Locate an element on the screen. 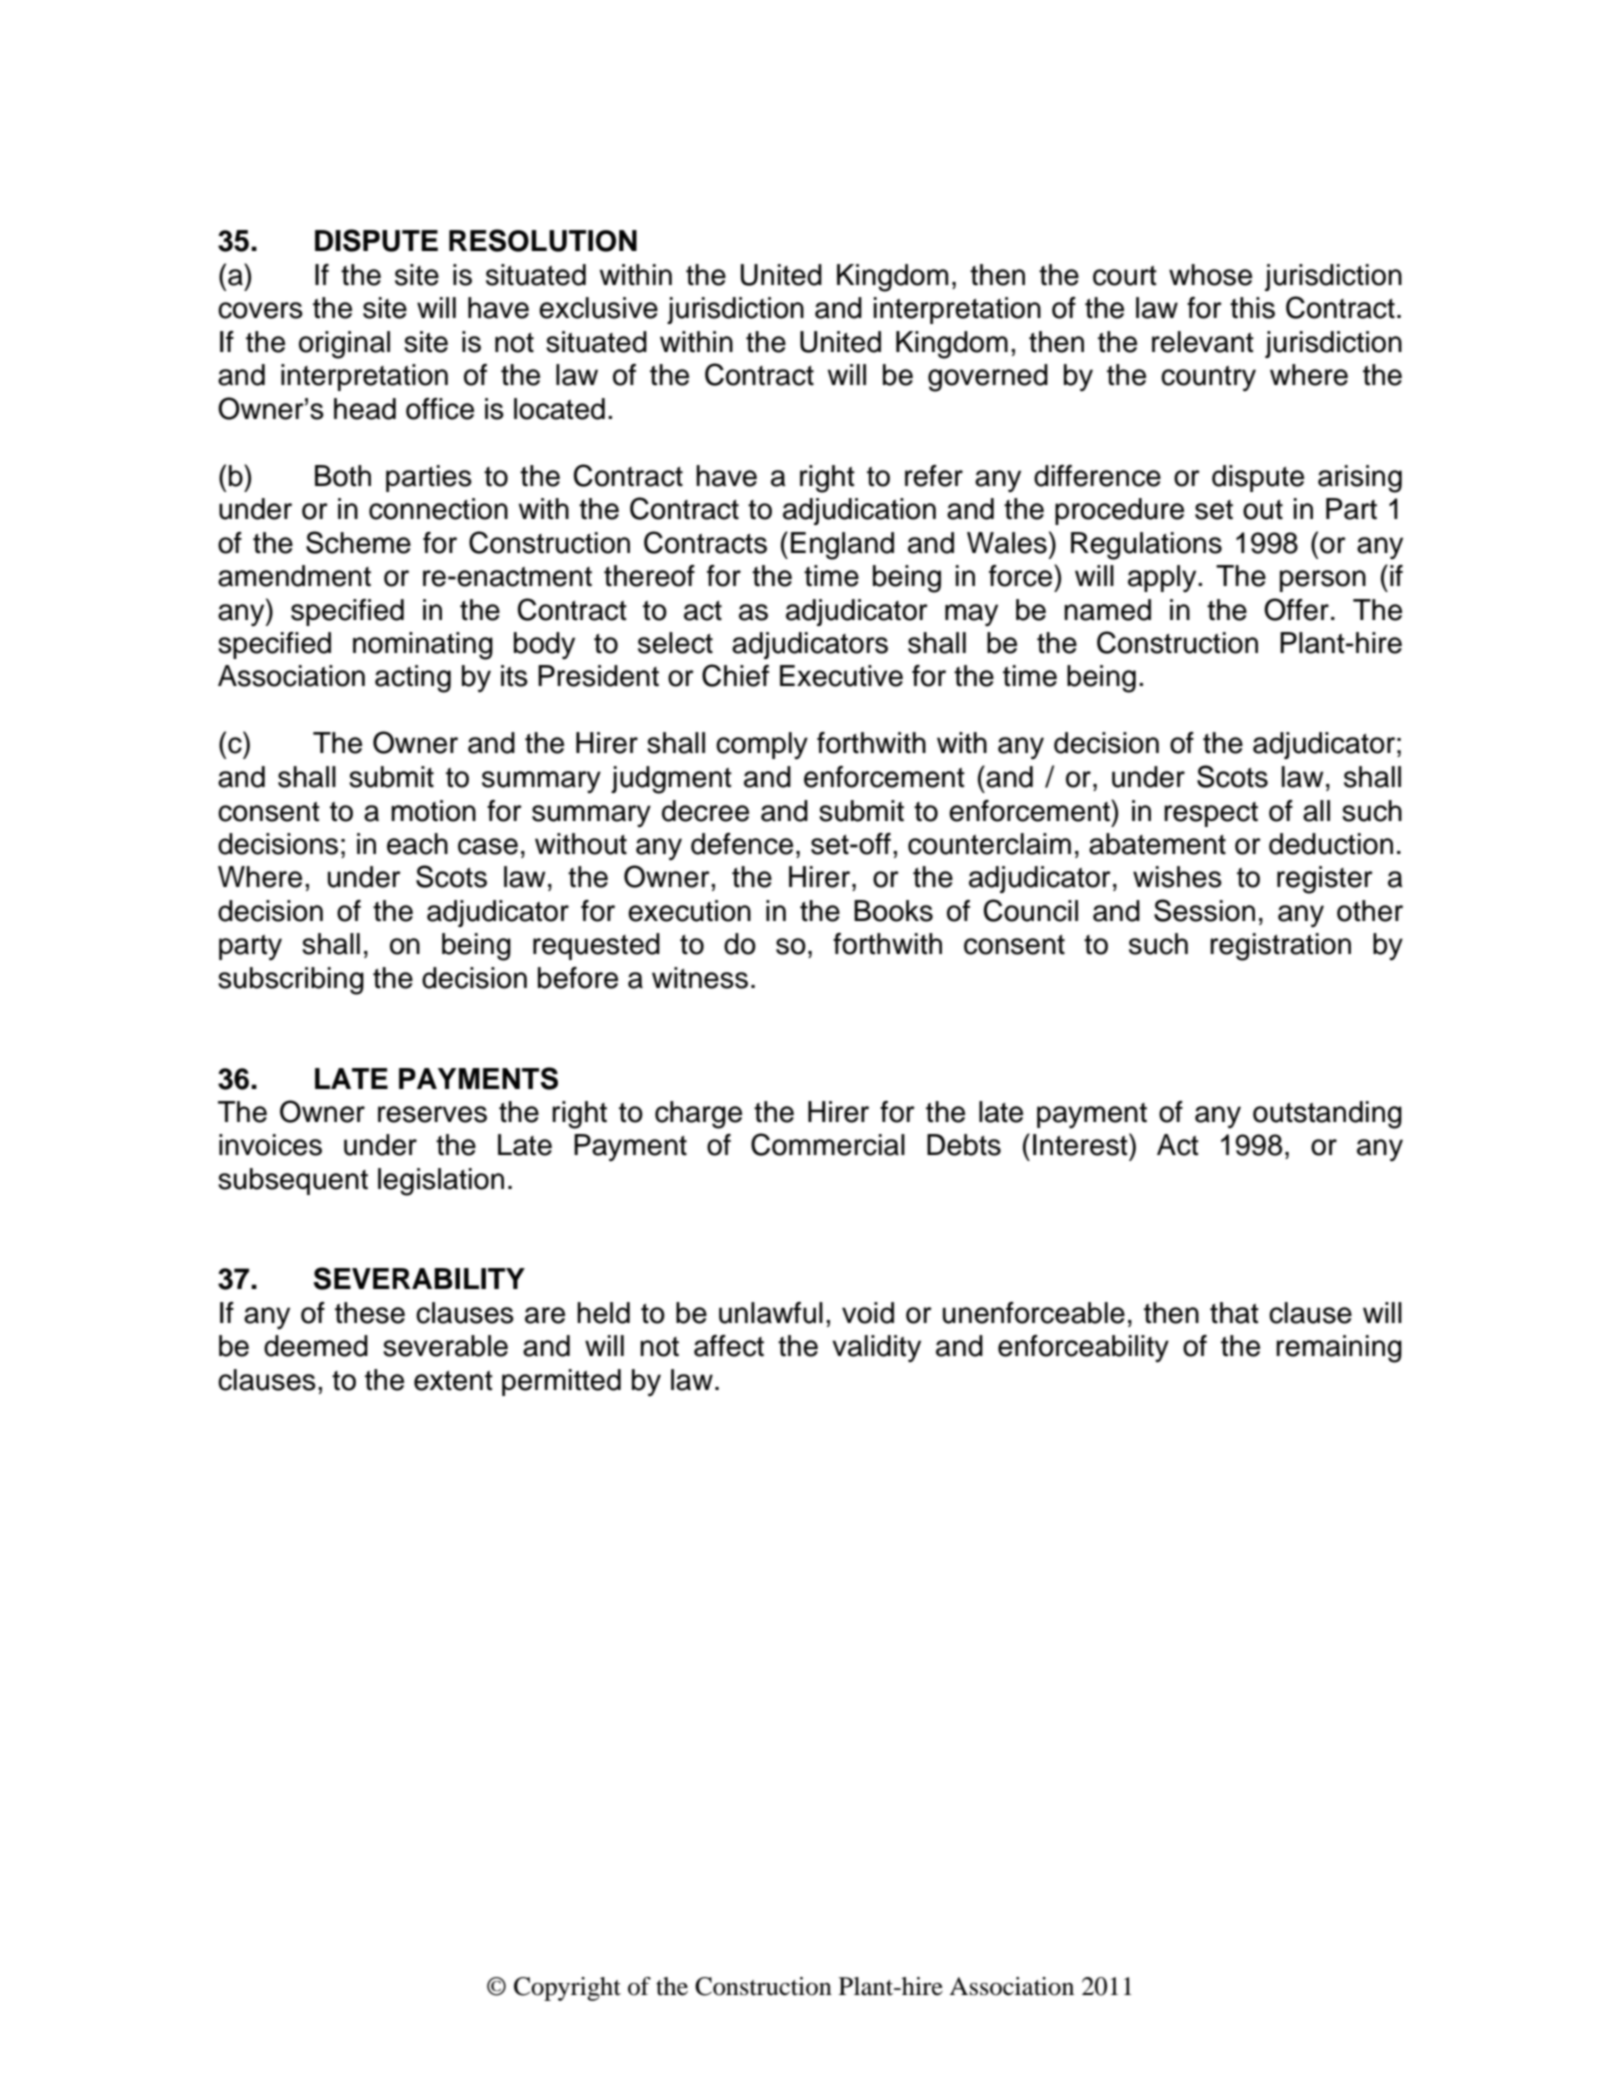  these is located at coordinates (370, 1313).
